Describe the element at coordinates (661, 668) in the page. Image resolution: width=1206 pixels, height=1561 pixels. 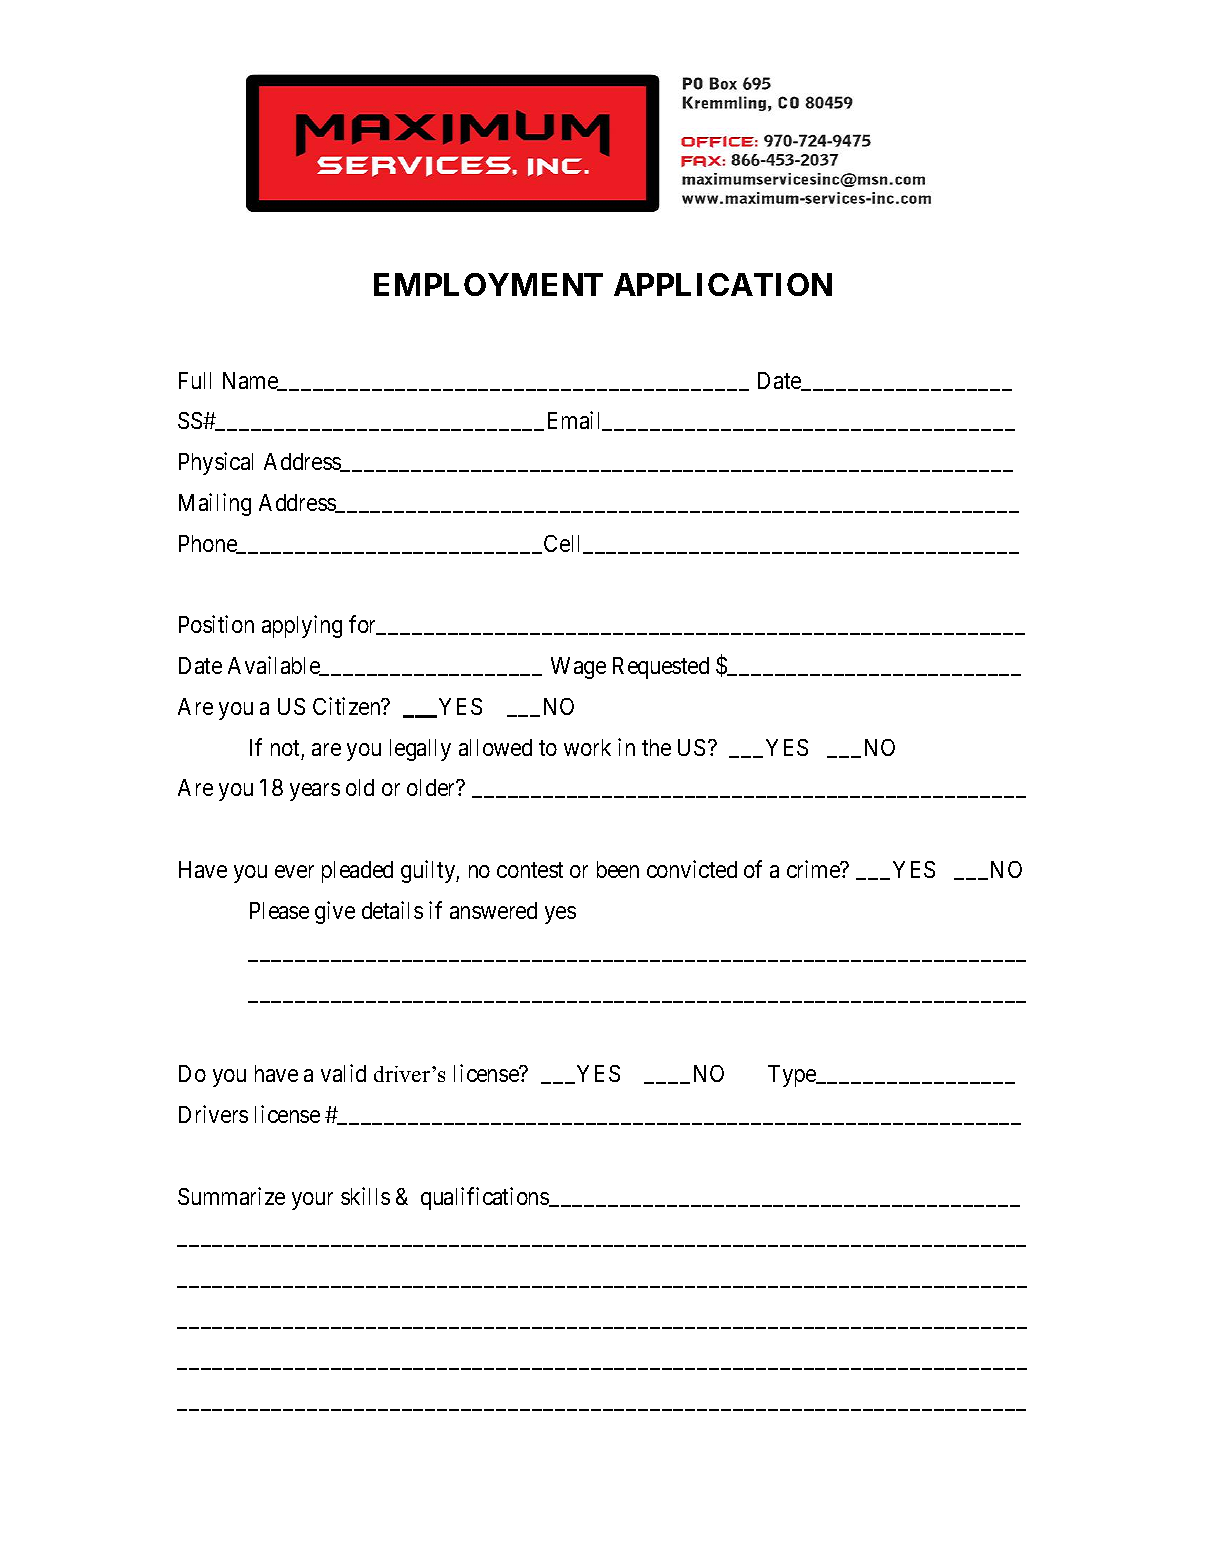
I see `Requested` at that location.
